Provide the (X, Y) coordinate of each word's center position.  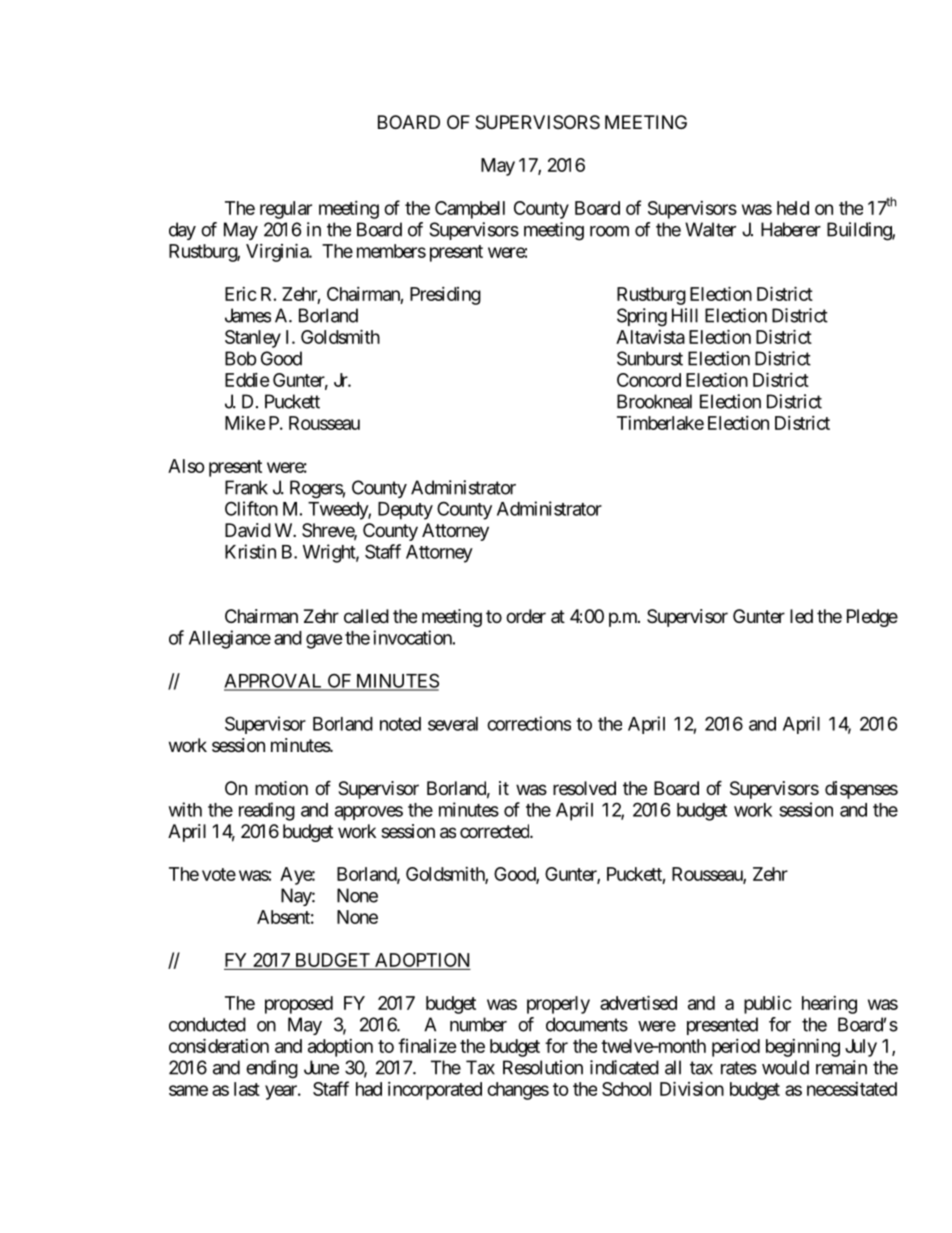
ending (272, 1069)
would (785, 1067)
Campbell (470, 210)
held (793, 208)
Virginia (278, 252)
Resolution (543, 1067)
